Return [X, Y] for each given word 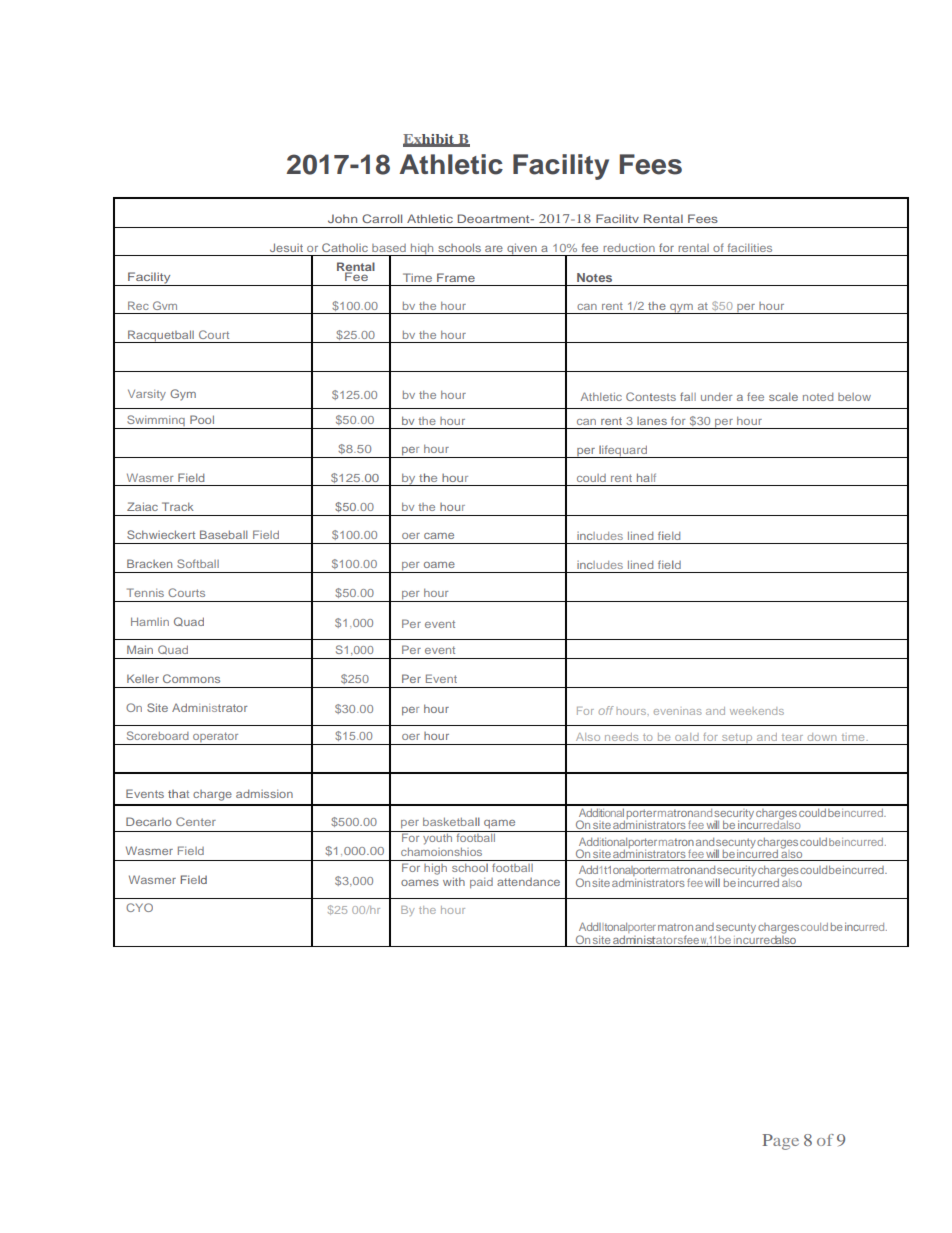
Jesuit [286, 247]
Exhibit [430, 140]
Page [781, 1142]
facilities [750, 247]
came [439, 536]
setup [737, 739]
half [646, 477]
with [454, 881]
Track [178, 506]
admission [264, 793]
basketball [451, 821]
